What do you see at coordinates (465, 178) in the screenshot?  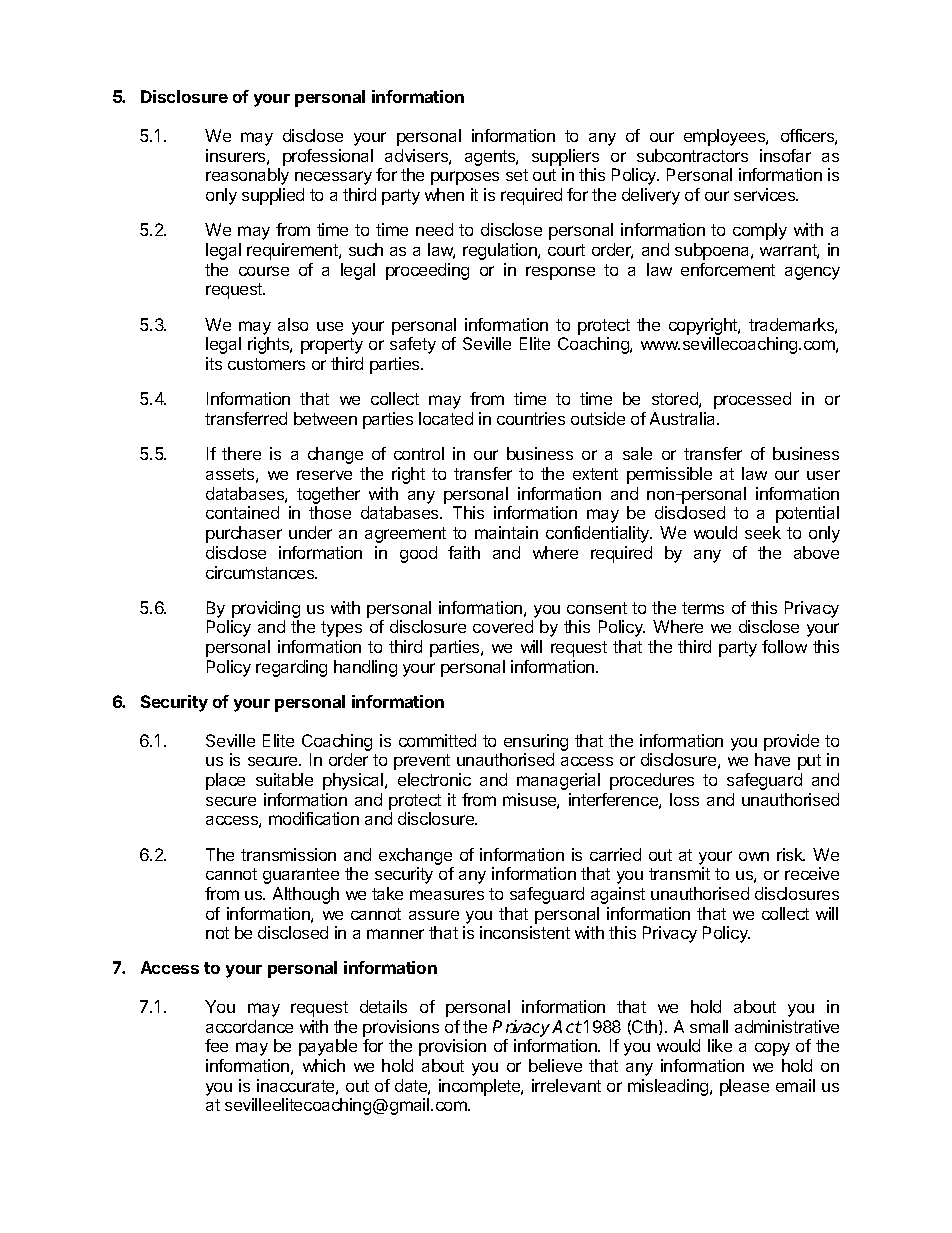 I see `purposes` at bounding box center [465, 178].
